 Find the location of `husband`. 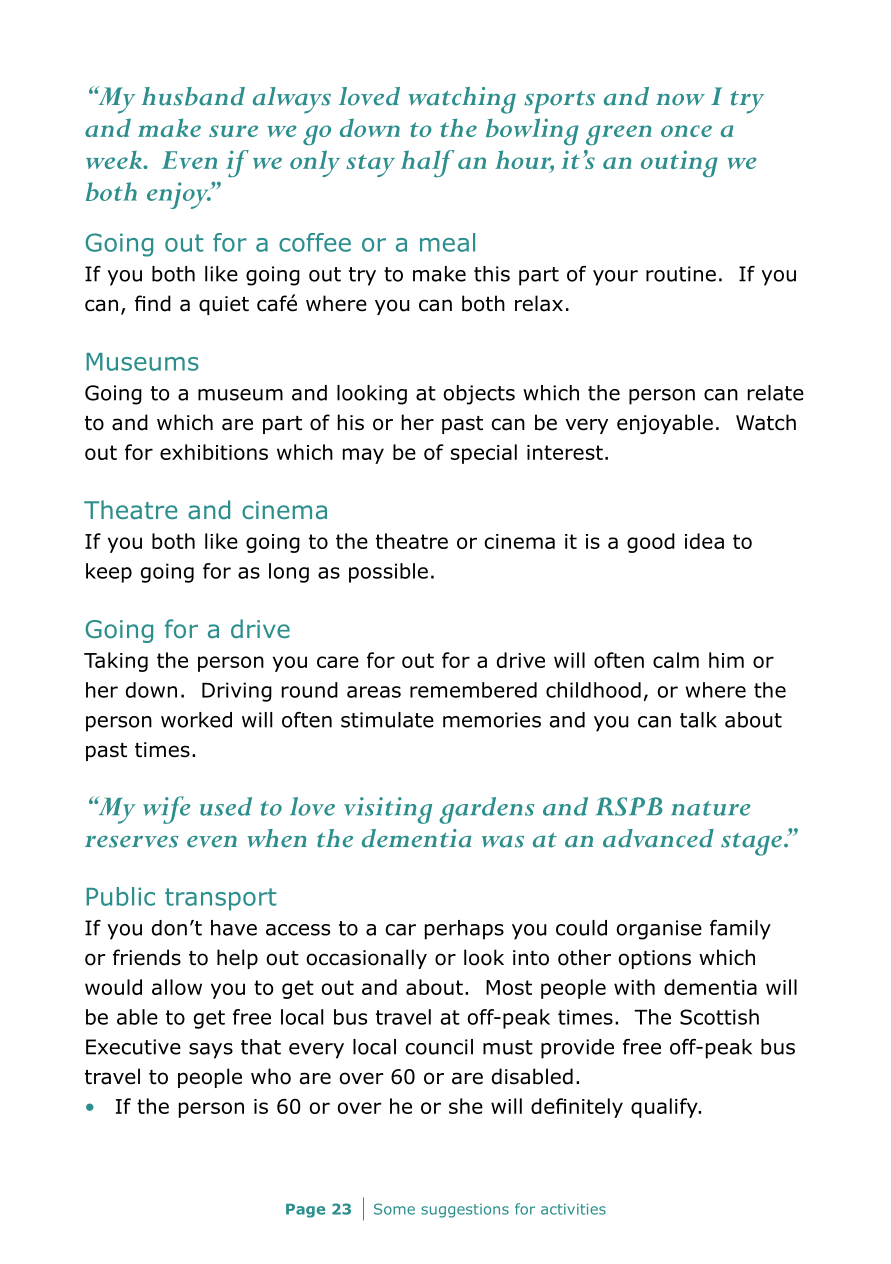

husband is located at coordinates (193, 96).
